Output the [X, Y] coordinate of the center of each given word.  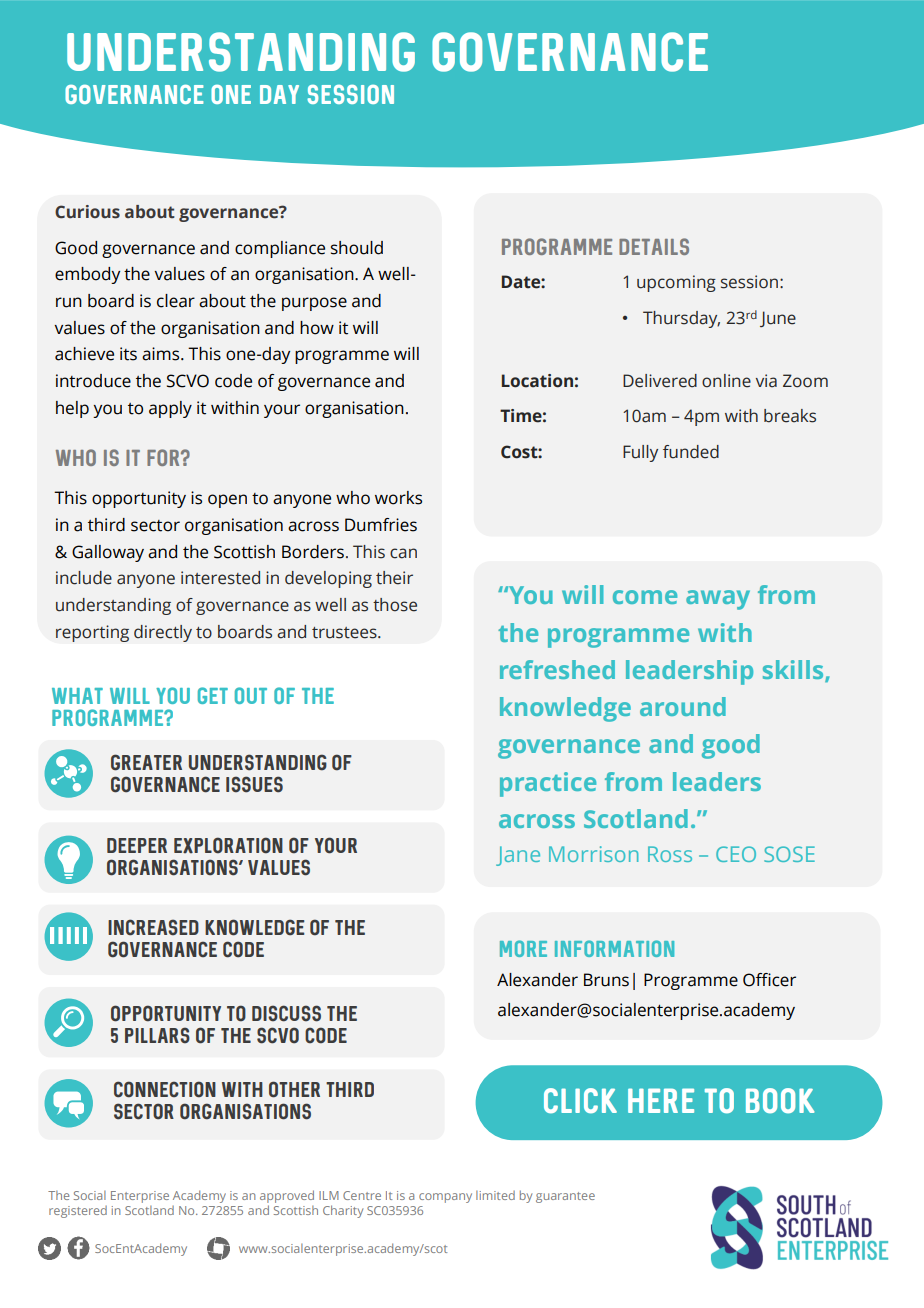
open [227, 501]
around [683, 706]
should [357, 248]
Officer [769, 980]
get [213, 695]
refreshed [557, 669]
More [523, 948]
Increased [153, 927]
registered [78, 1212]
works [398, 498]
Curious [87, 212]
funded [691, 452]
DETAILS [654, 246]
